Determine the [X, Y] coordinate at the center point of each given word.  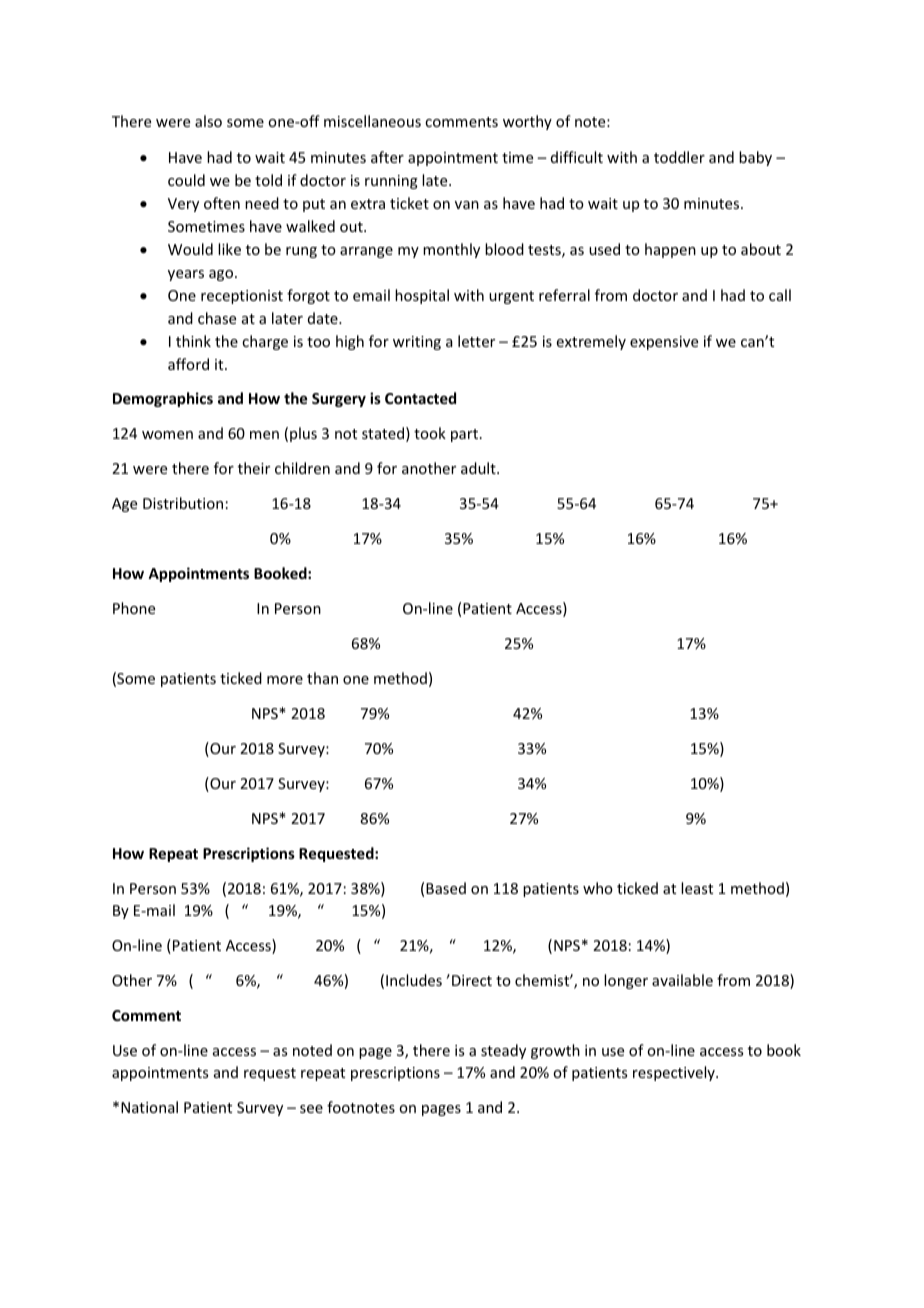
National [149, 1107]
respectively [675, 1073]
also [208, 121]
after [387, 157]
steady [503, 1051]
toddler [679, 157]
